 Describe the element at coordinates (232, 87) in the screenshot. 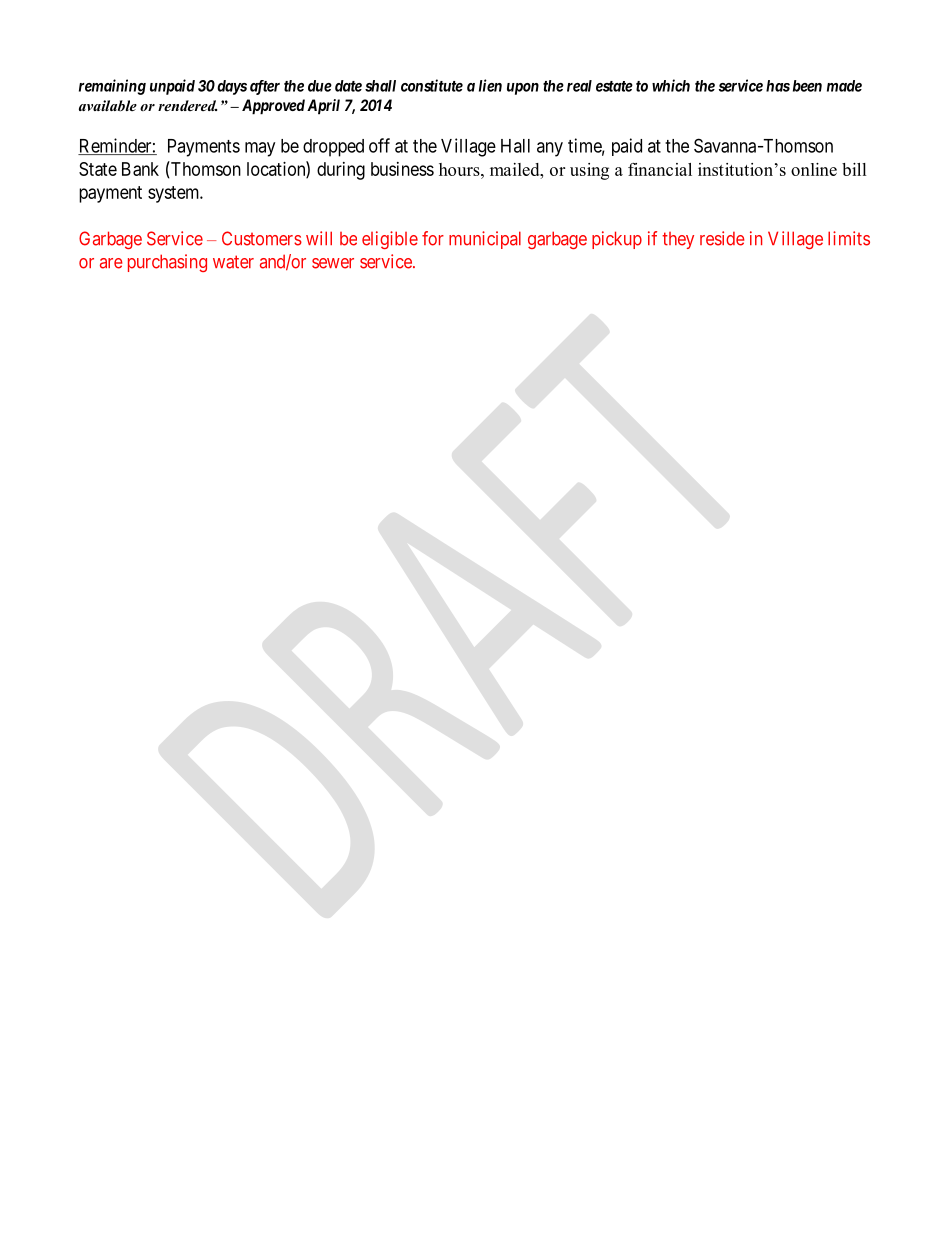

I see `days` at that location.
